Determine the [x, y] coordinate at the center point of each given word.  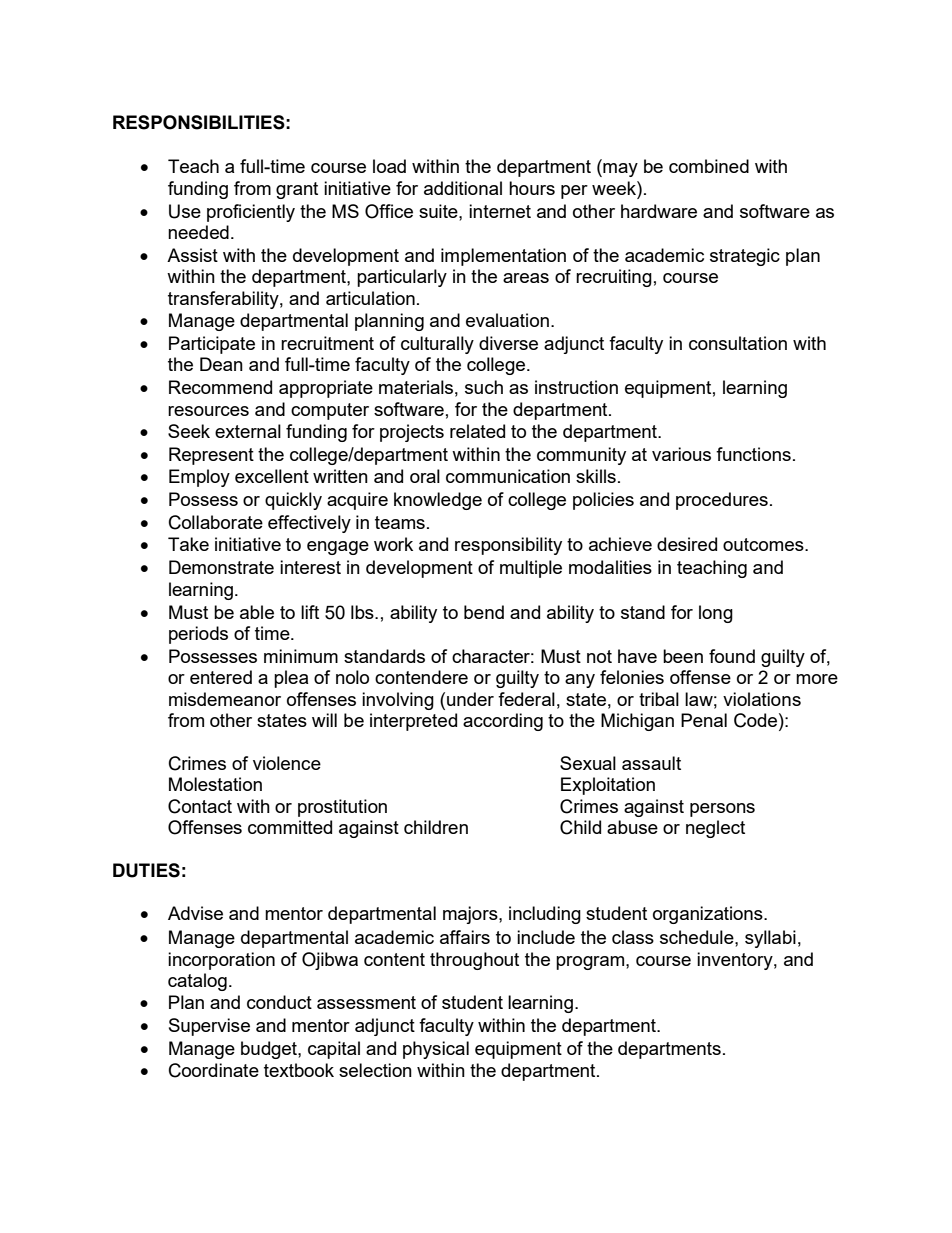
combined [709, 166]
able [257, 612]
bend [484, 612]
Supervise [209, 1027]
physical [436, 1050]
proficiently [251, 213]
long [716, 614]
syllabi [770, 939]
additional [463, 188]
